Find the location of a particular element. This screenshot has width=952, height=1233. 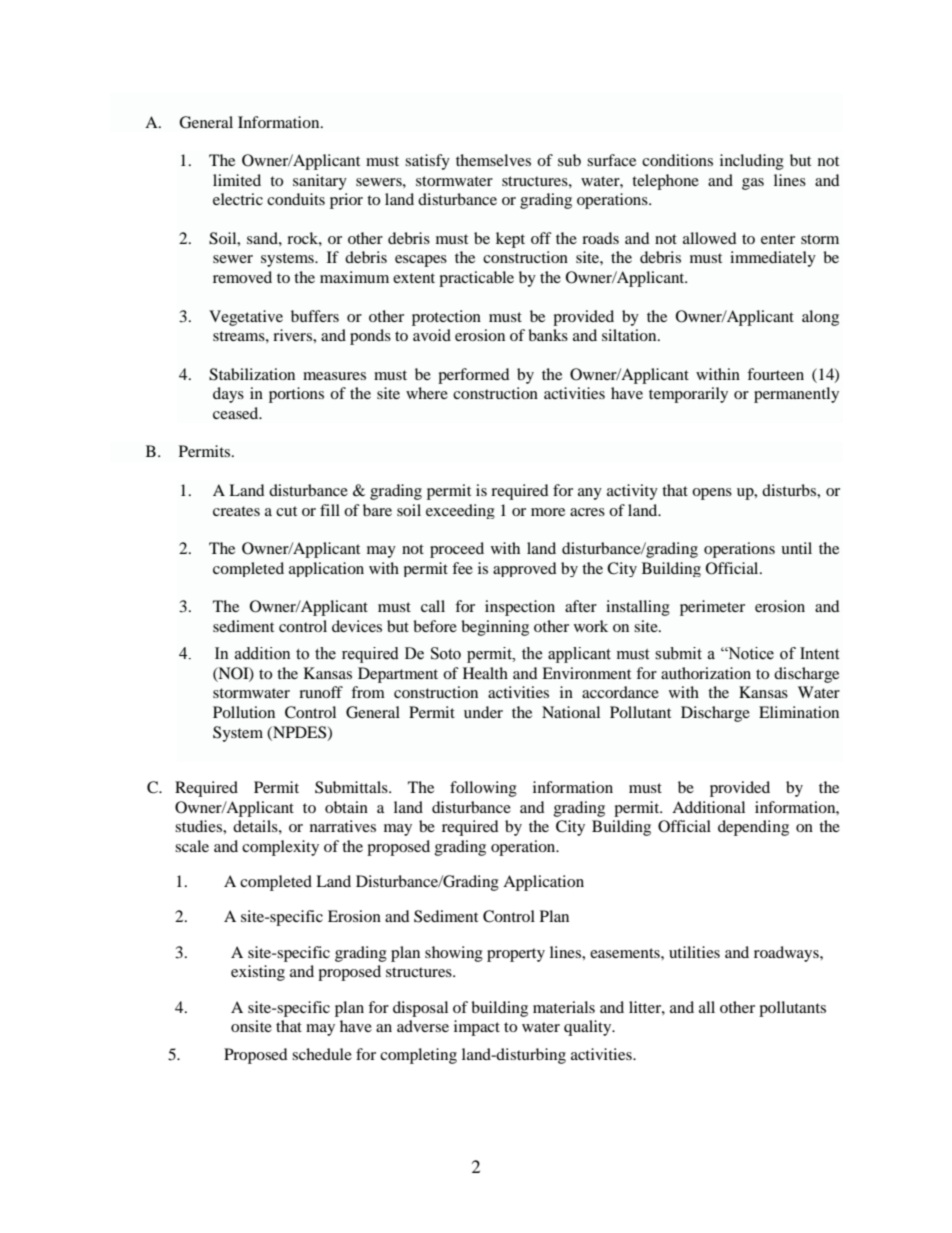

limited is located at coordinates (237, 180).
